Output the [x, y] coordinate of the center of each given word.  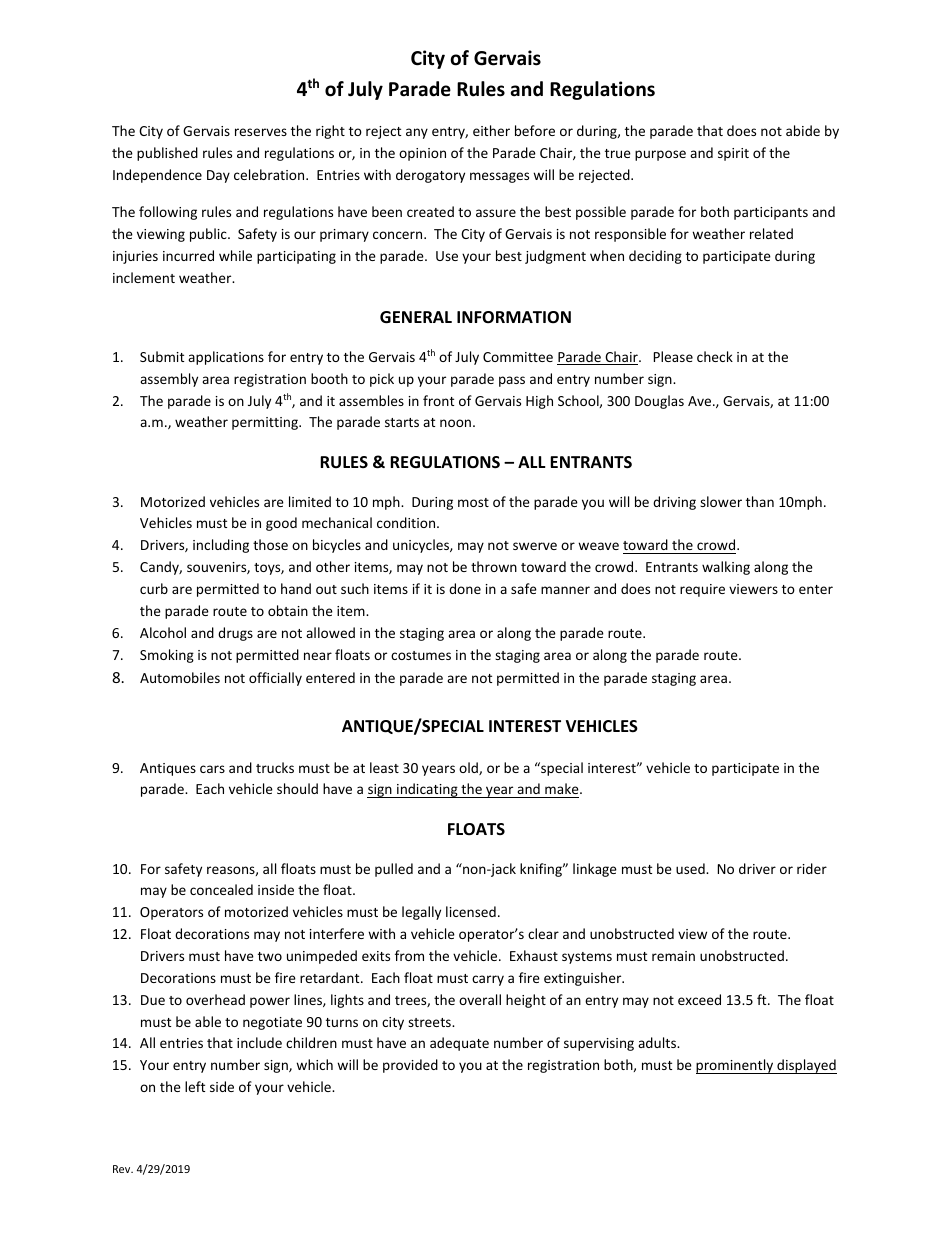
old [469, 768]
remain [673, 956]
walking [726, 568]
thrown [494, 566]
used [691, 868]
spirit [733, 154]
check [715, 356]
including [221, 546]
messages [499, 177]
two [270, 956]
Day [218, 176]
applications [226, 358]
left [195, 1086]
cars [212, 769]
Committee [518, 357]
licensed [471, 911]
